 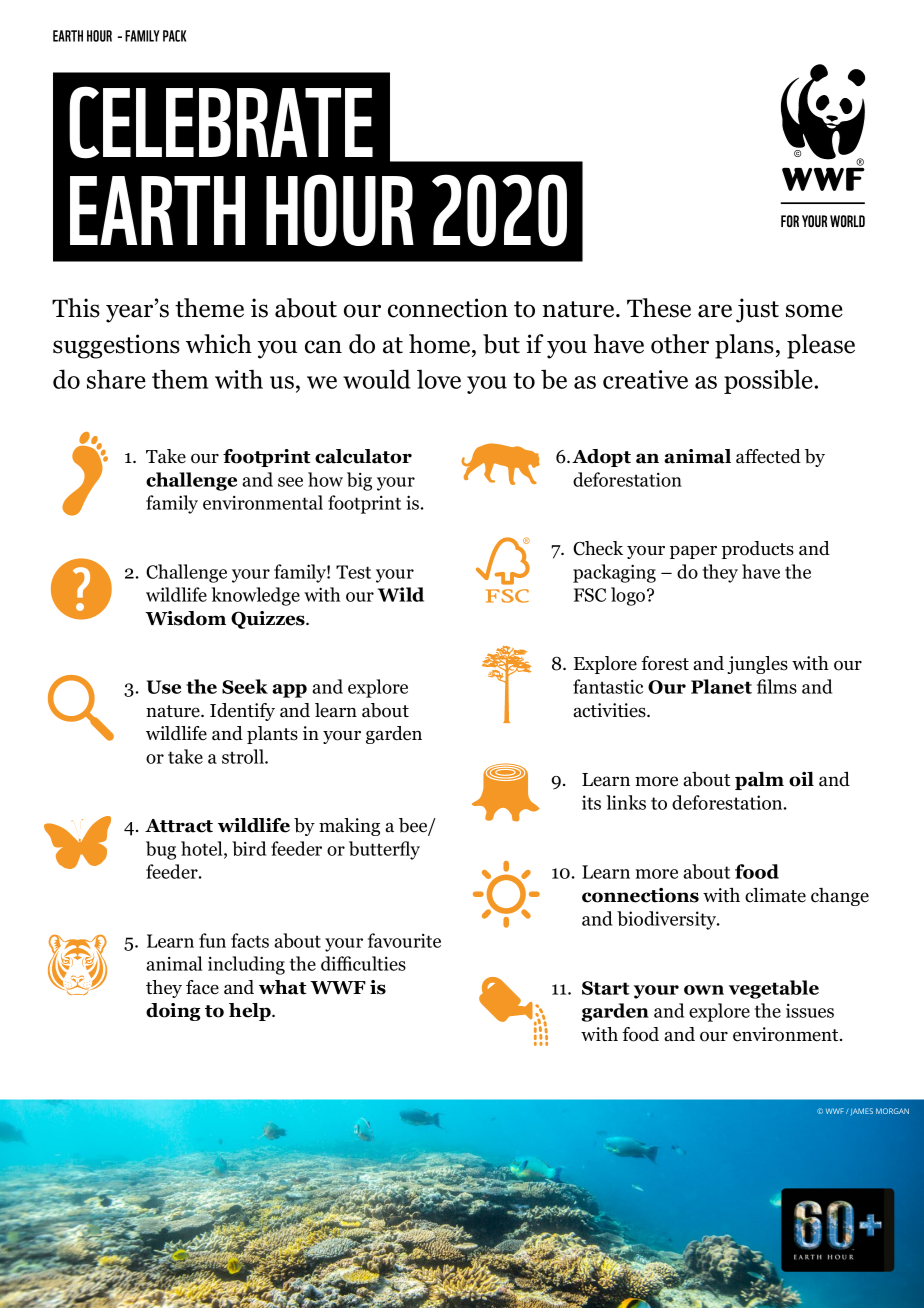 What do you see at coordinates (768, 456) in the page?
I see `affected` at bounding box center [768, 456].
